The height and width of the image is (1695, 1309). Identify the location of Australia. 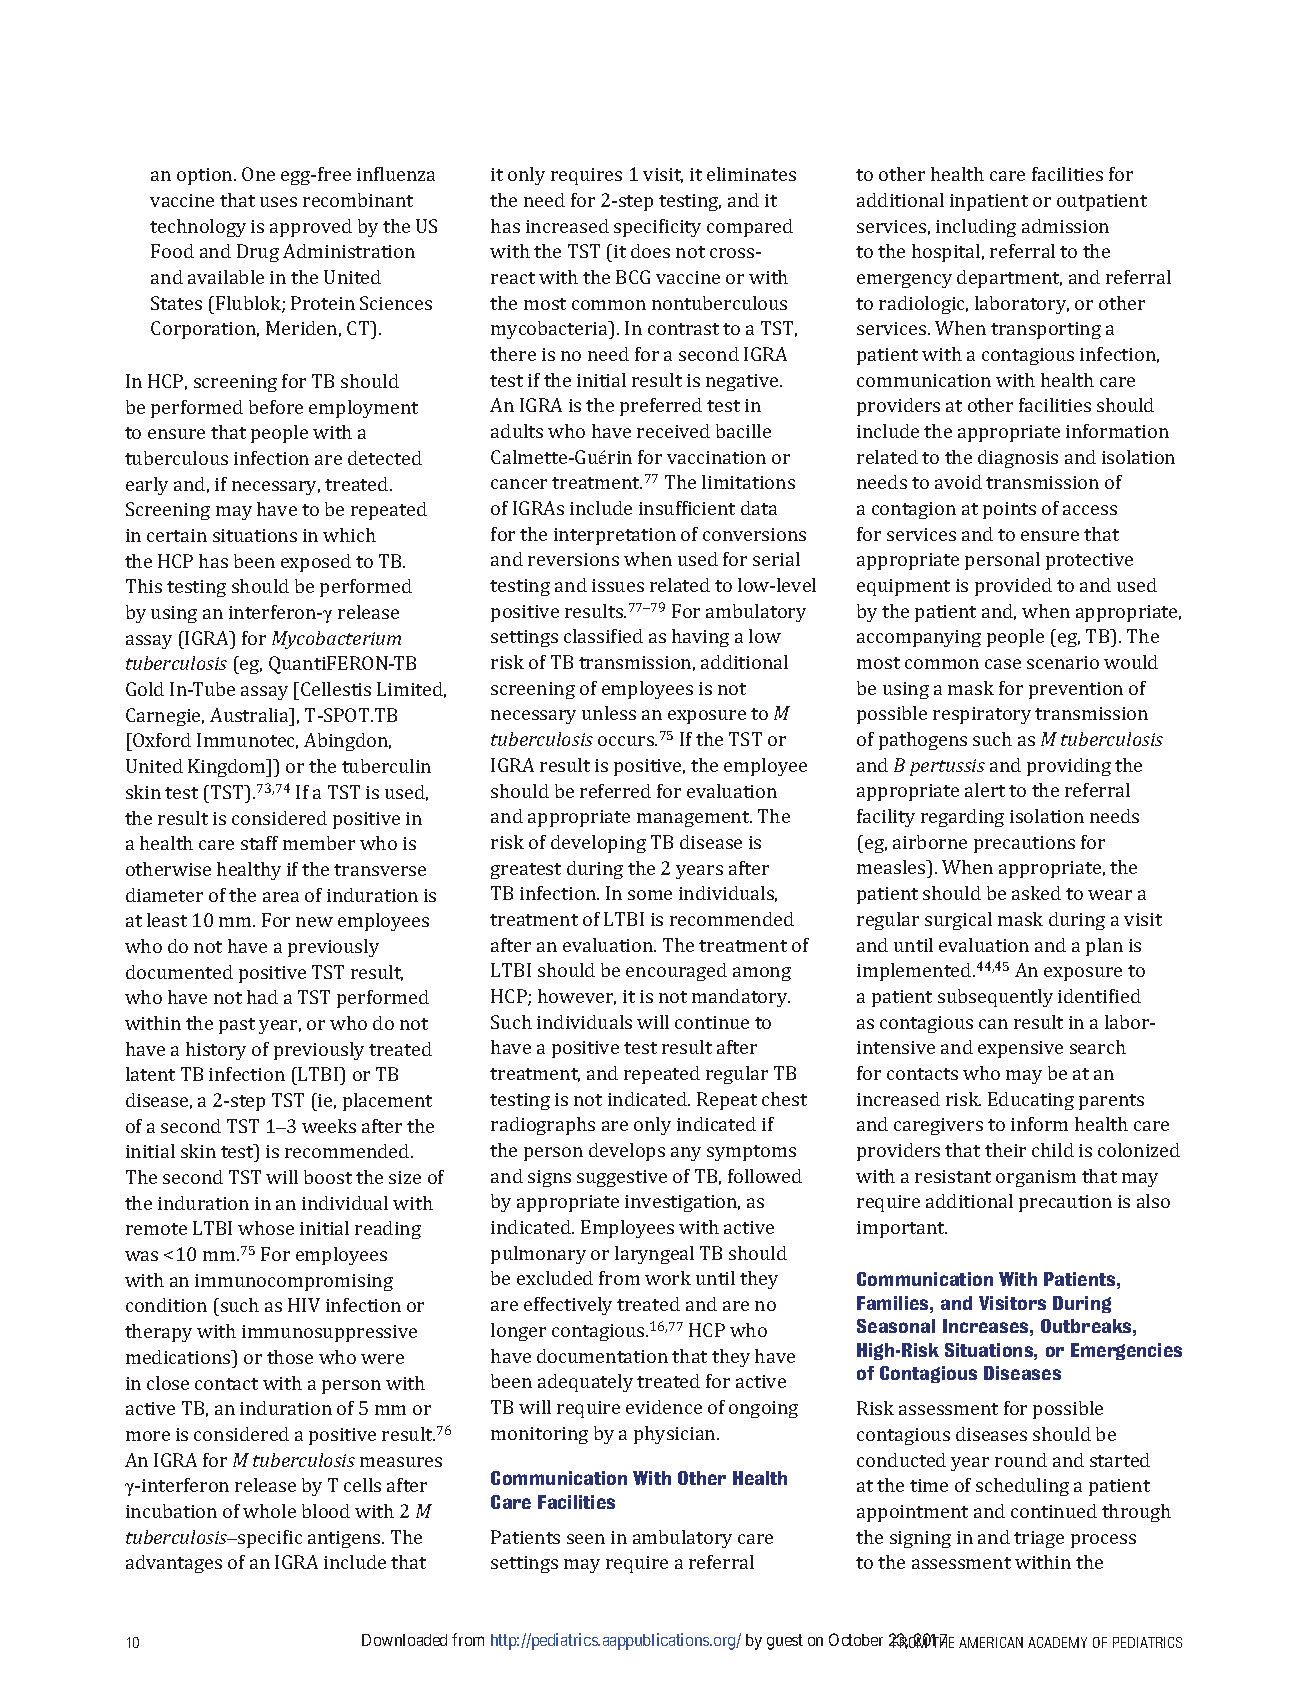
(250, 715).
